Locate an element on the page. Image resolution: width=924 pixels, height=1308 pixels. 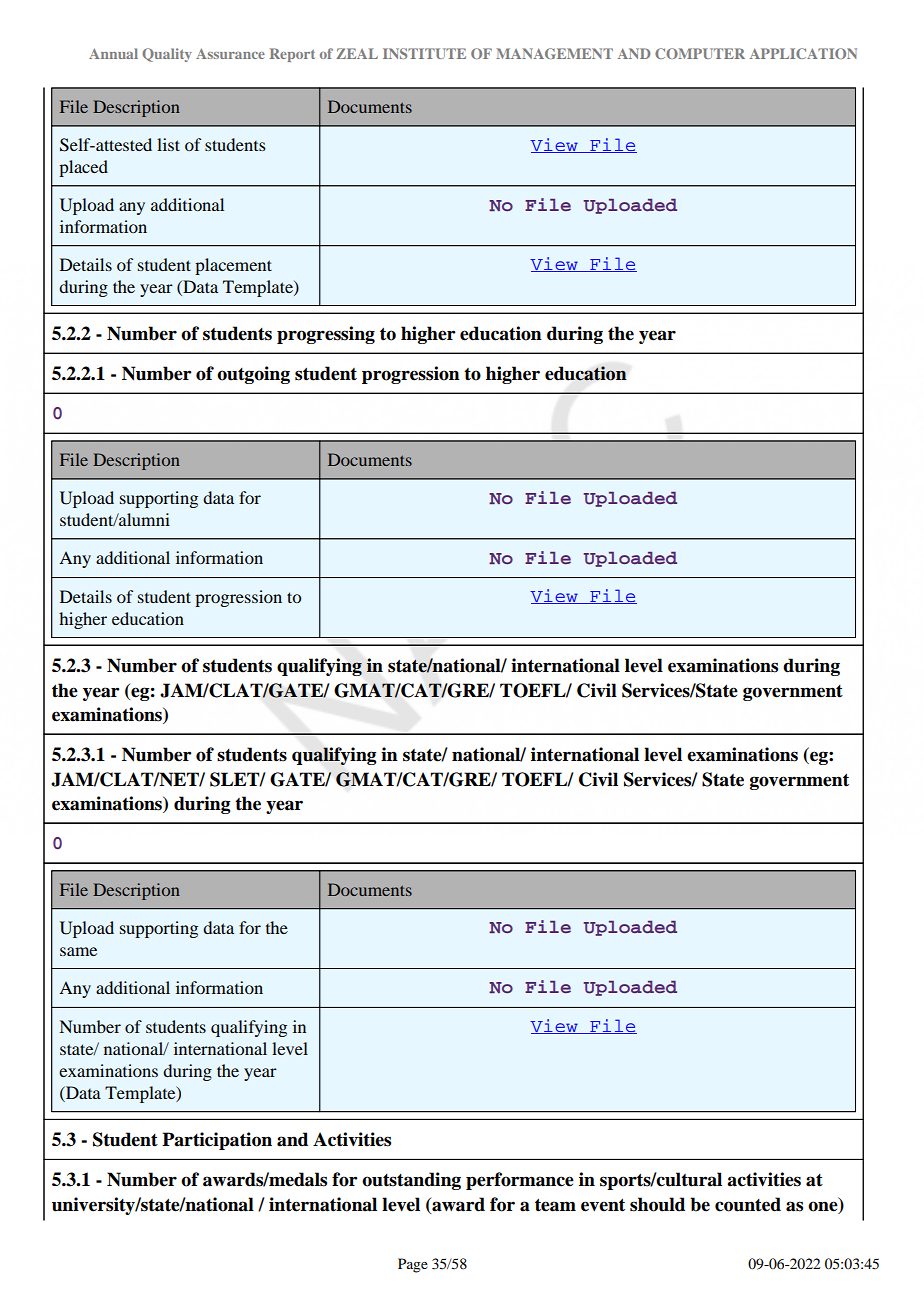
placement is located at coordinates (233, 266).
